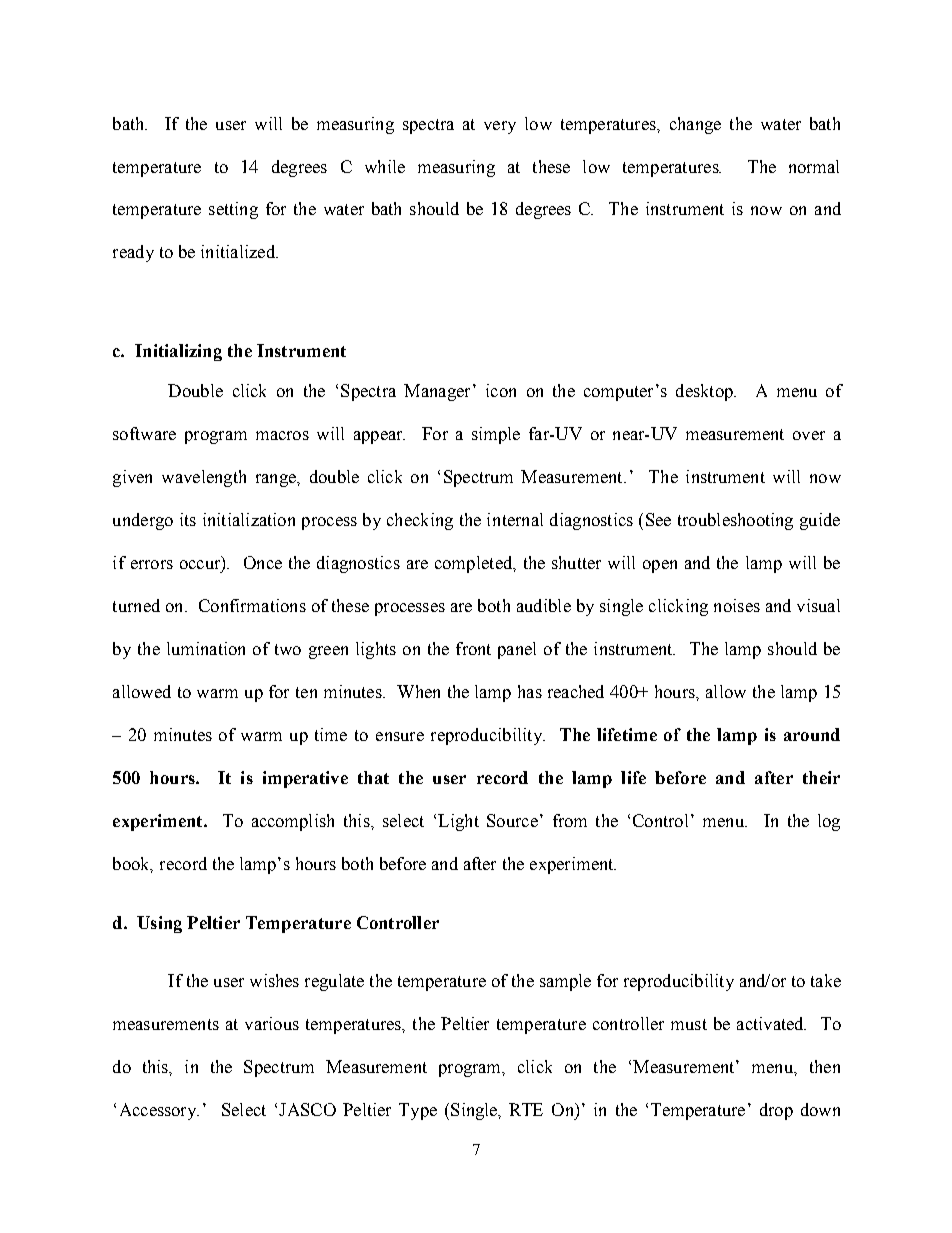  Describe the element at coordinates (512, 820) in the document. I see `Source` at that location.
